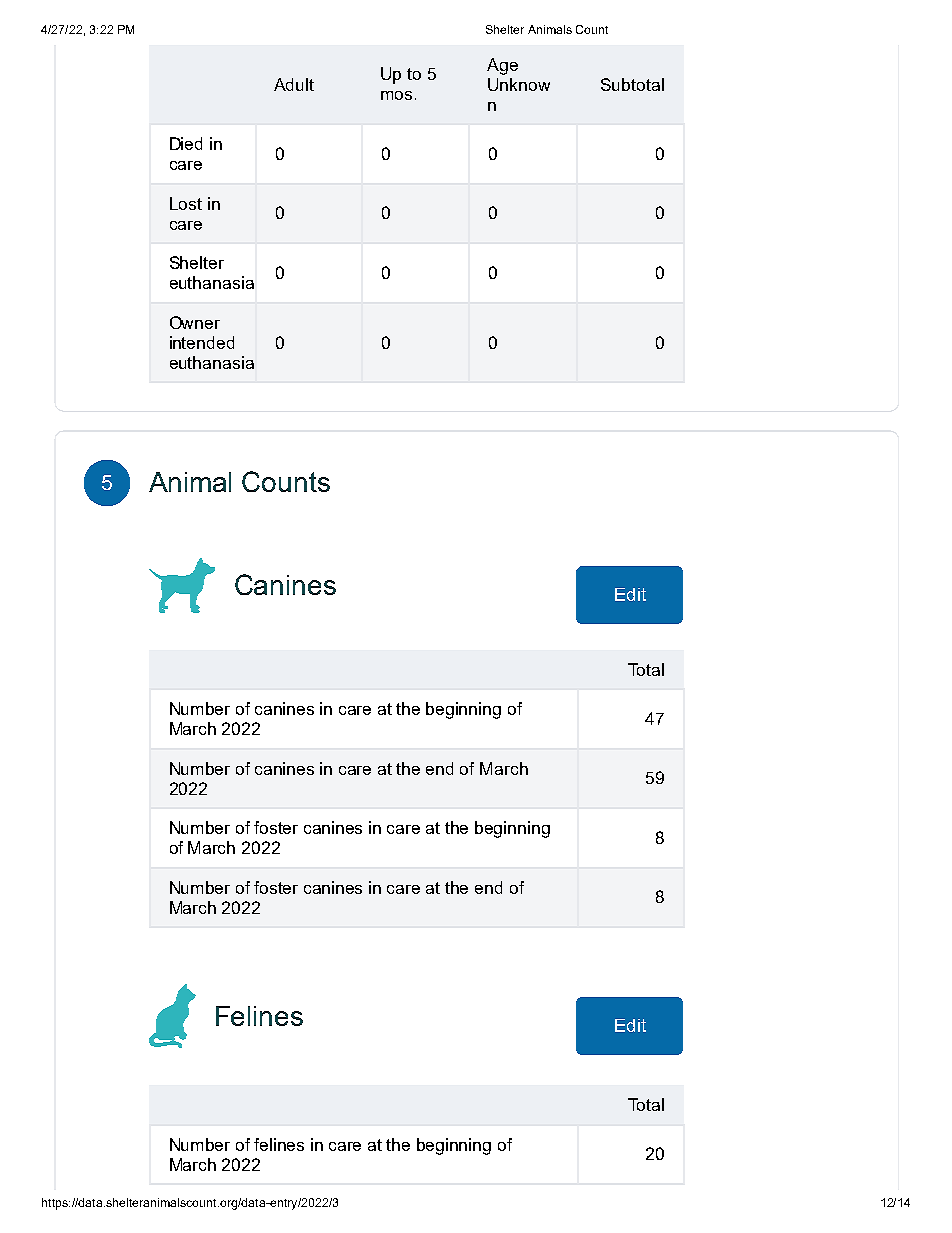  What do you see at coordinates (202, 342) in the document?
I see `intended` at bounding box center [202, 342].
